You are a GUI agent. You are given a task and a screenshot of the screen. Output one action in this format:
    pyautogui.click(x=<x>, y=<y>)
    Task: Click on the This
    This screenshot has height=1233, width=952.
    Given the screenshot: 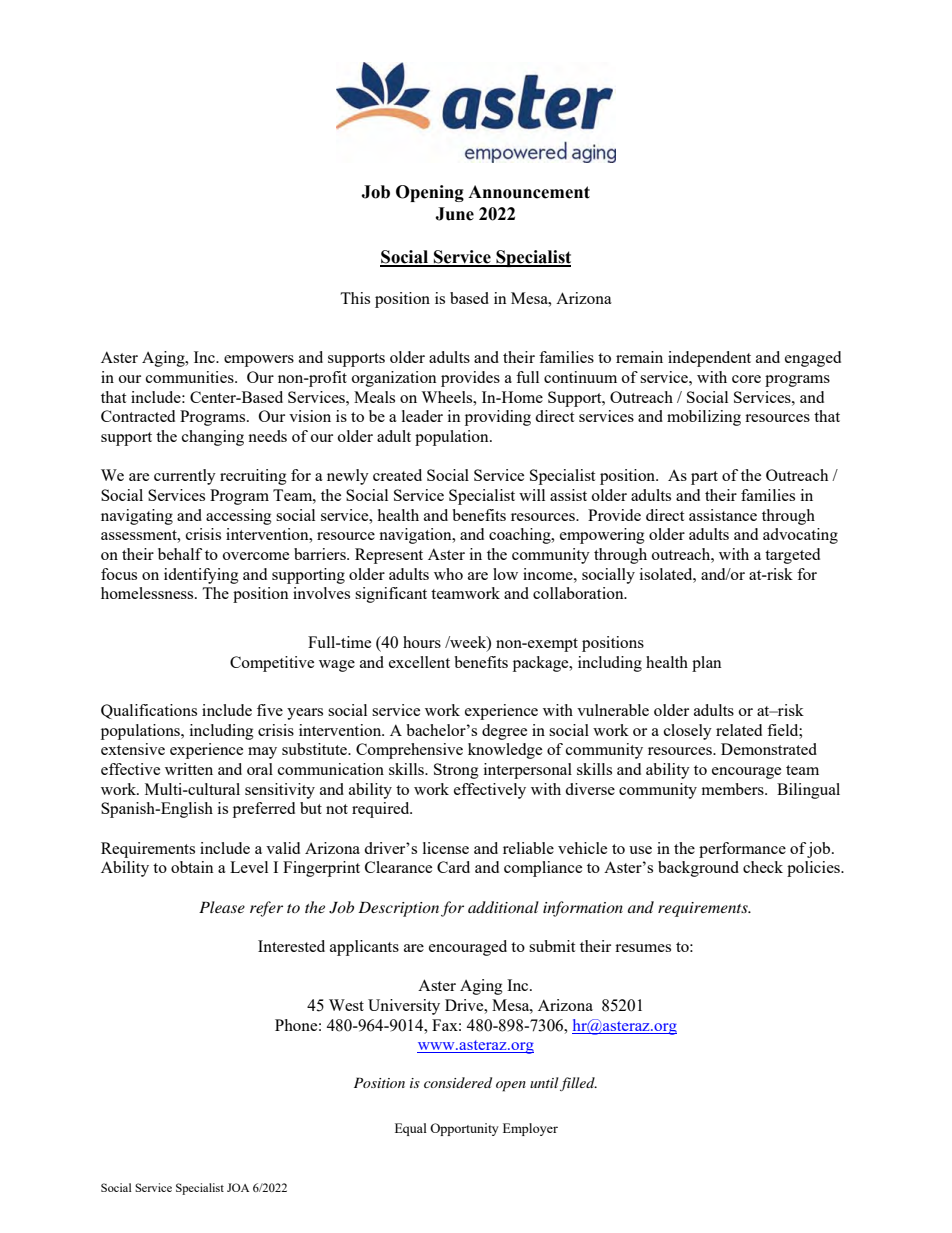 What is the action you would take?
    pyautogui.click(x=355, y=298)
